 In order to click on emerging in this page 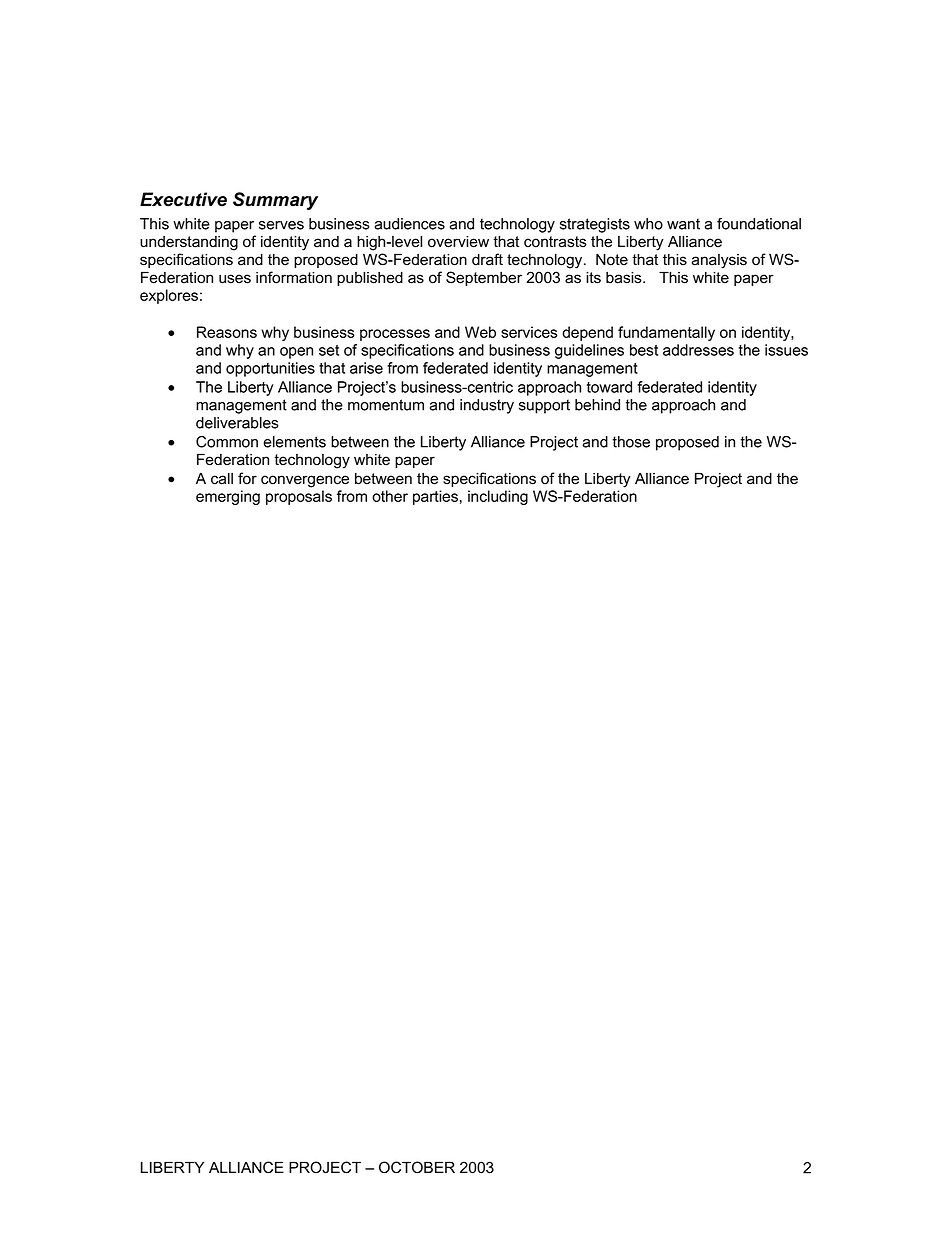, I will do `click(228, 497)`.
